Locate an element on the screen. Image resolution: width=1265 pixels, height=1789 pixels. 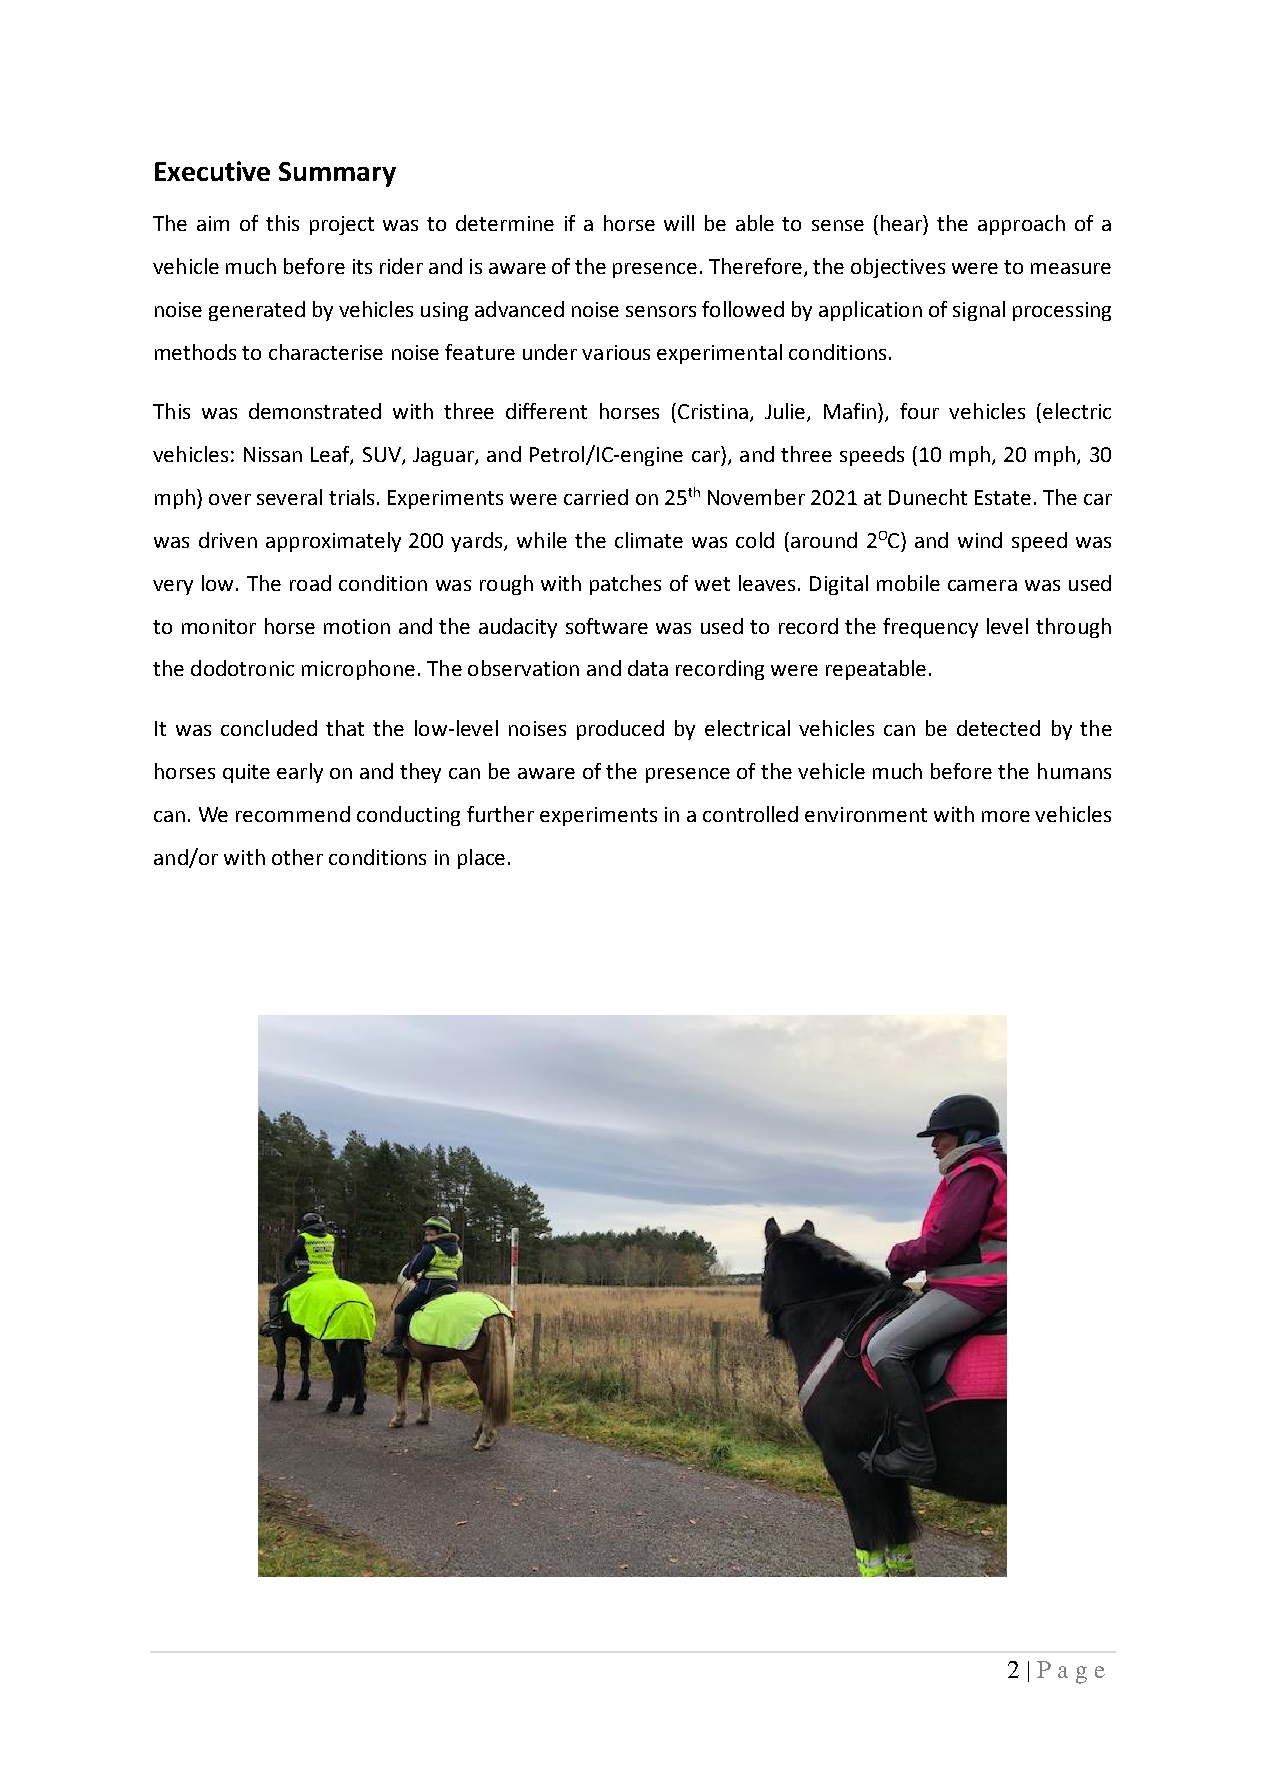
Summary is located at coordinates (337, 174).
